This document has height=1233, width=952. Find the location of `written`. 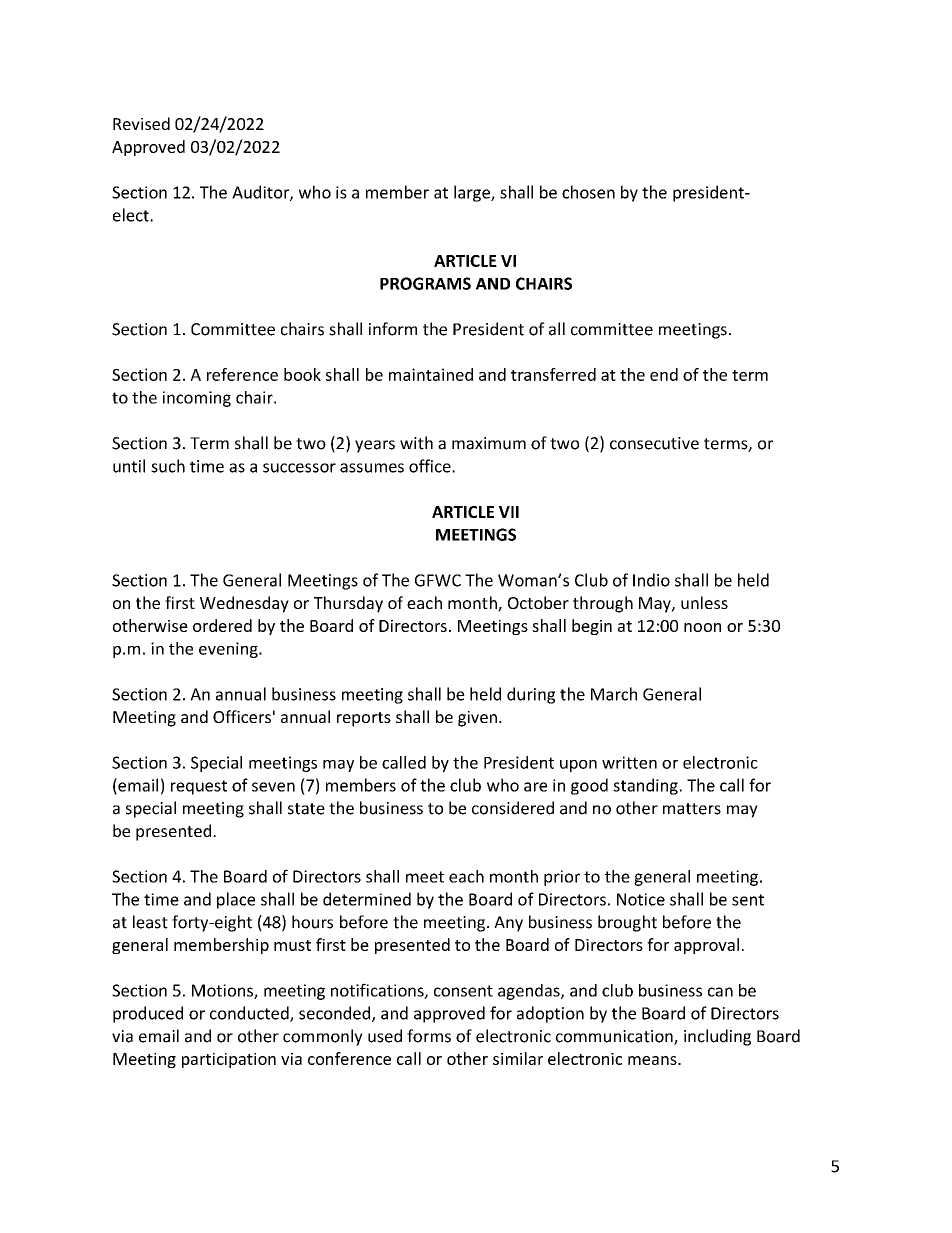

written is located at coordinates (629, 762).
